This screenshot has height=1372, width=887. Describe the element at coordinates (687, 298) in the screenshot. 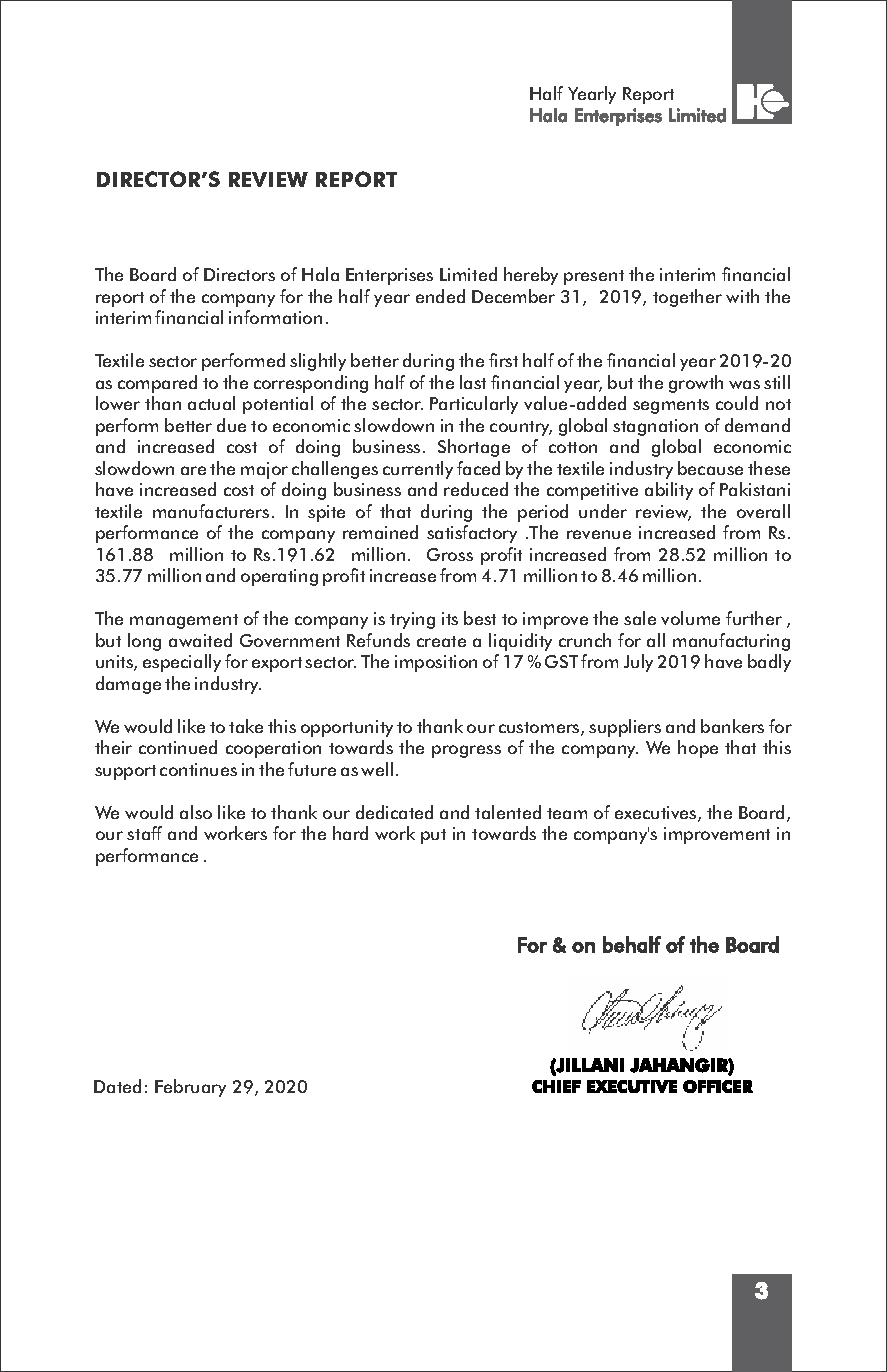

I see `together` at that location.
